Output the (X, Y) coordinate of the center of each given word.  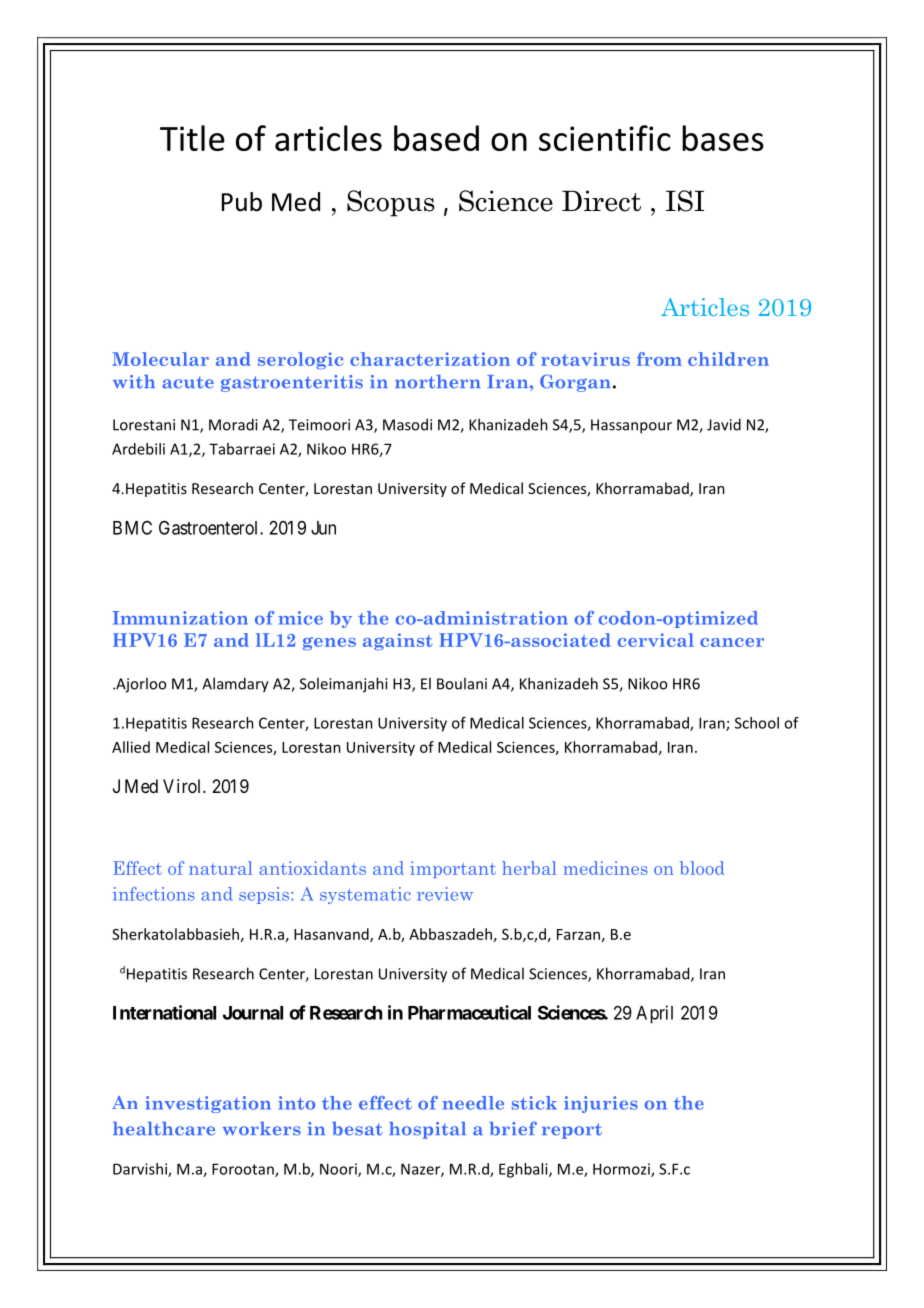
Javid (724, 424)
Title (192, 138)
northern (438, 382)
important (453, 869)
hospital (427, 1130)
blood (702, 868)
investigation (208, 1104)
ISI (685, 201)
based (436, 138)
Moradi (233, 424)
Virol (183, 786)
